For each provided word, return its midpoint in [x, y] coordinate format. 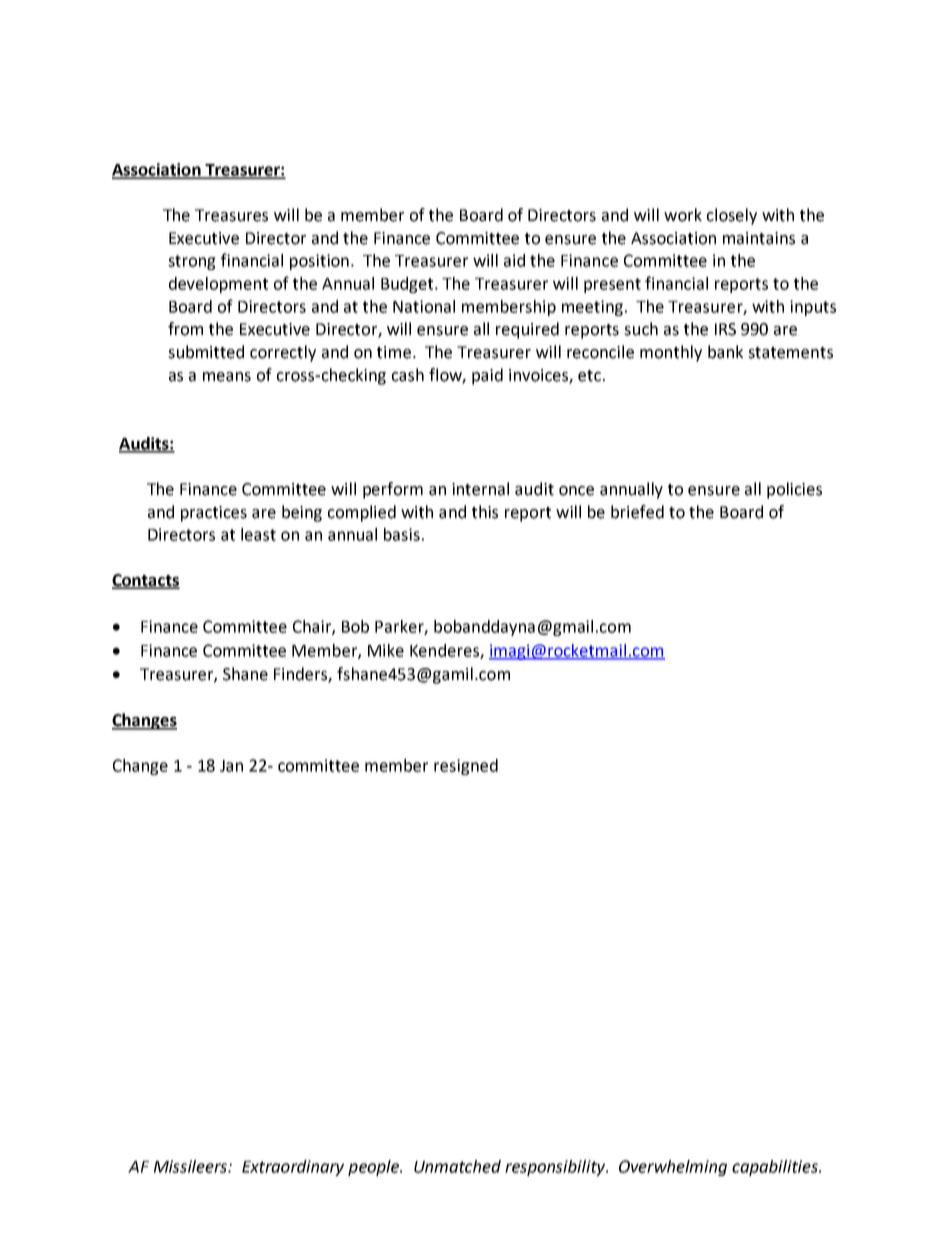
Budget [408, 285]
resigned [466, 767]
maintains [759, 238]
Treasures [231, 215]
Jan [231, 766]
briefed [637, 512]
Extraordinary [293, 1168]
